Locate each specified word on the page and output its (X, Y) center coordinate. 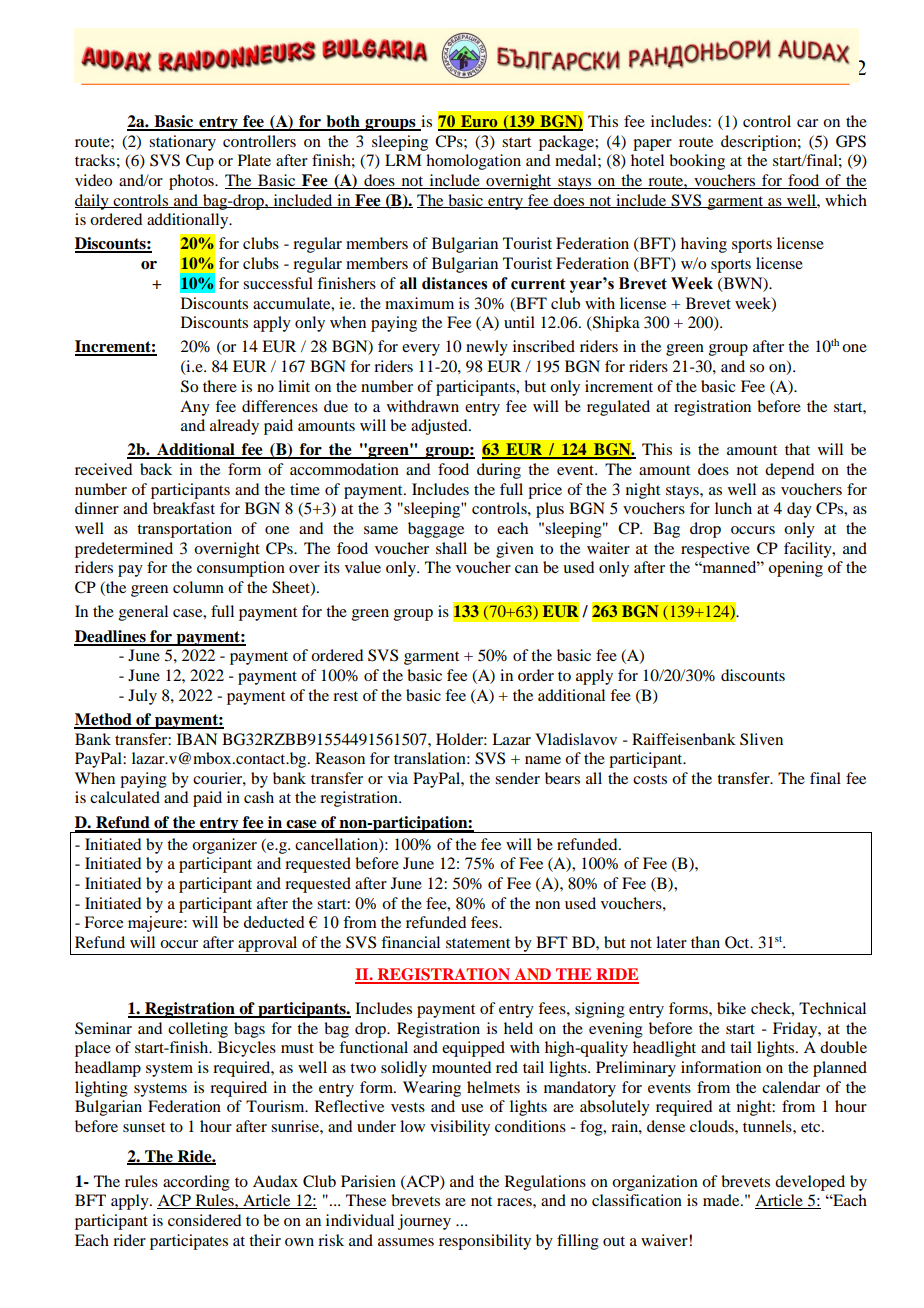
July (142, 697)
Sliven (761, 739)
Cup (200, 162)
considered (204, 1220)
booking (697, 162)
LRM (403, 160)
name (543, 760)
